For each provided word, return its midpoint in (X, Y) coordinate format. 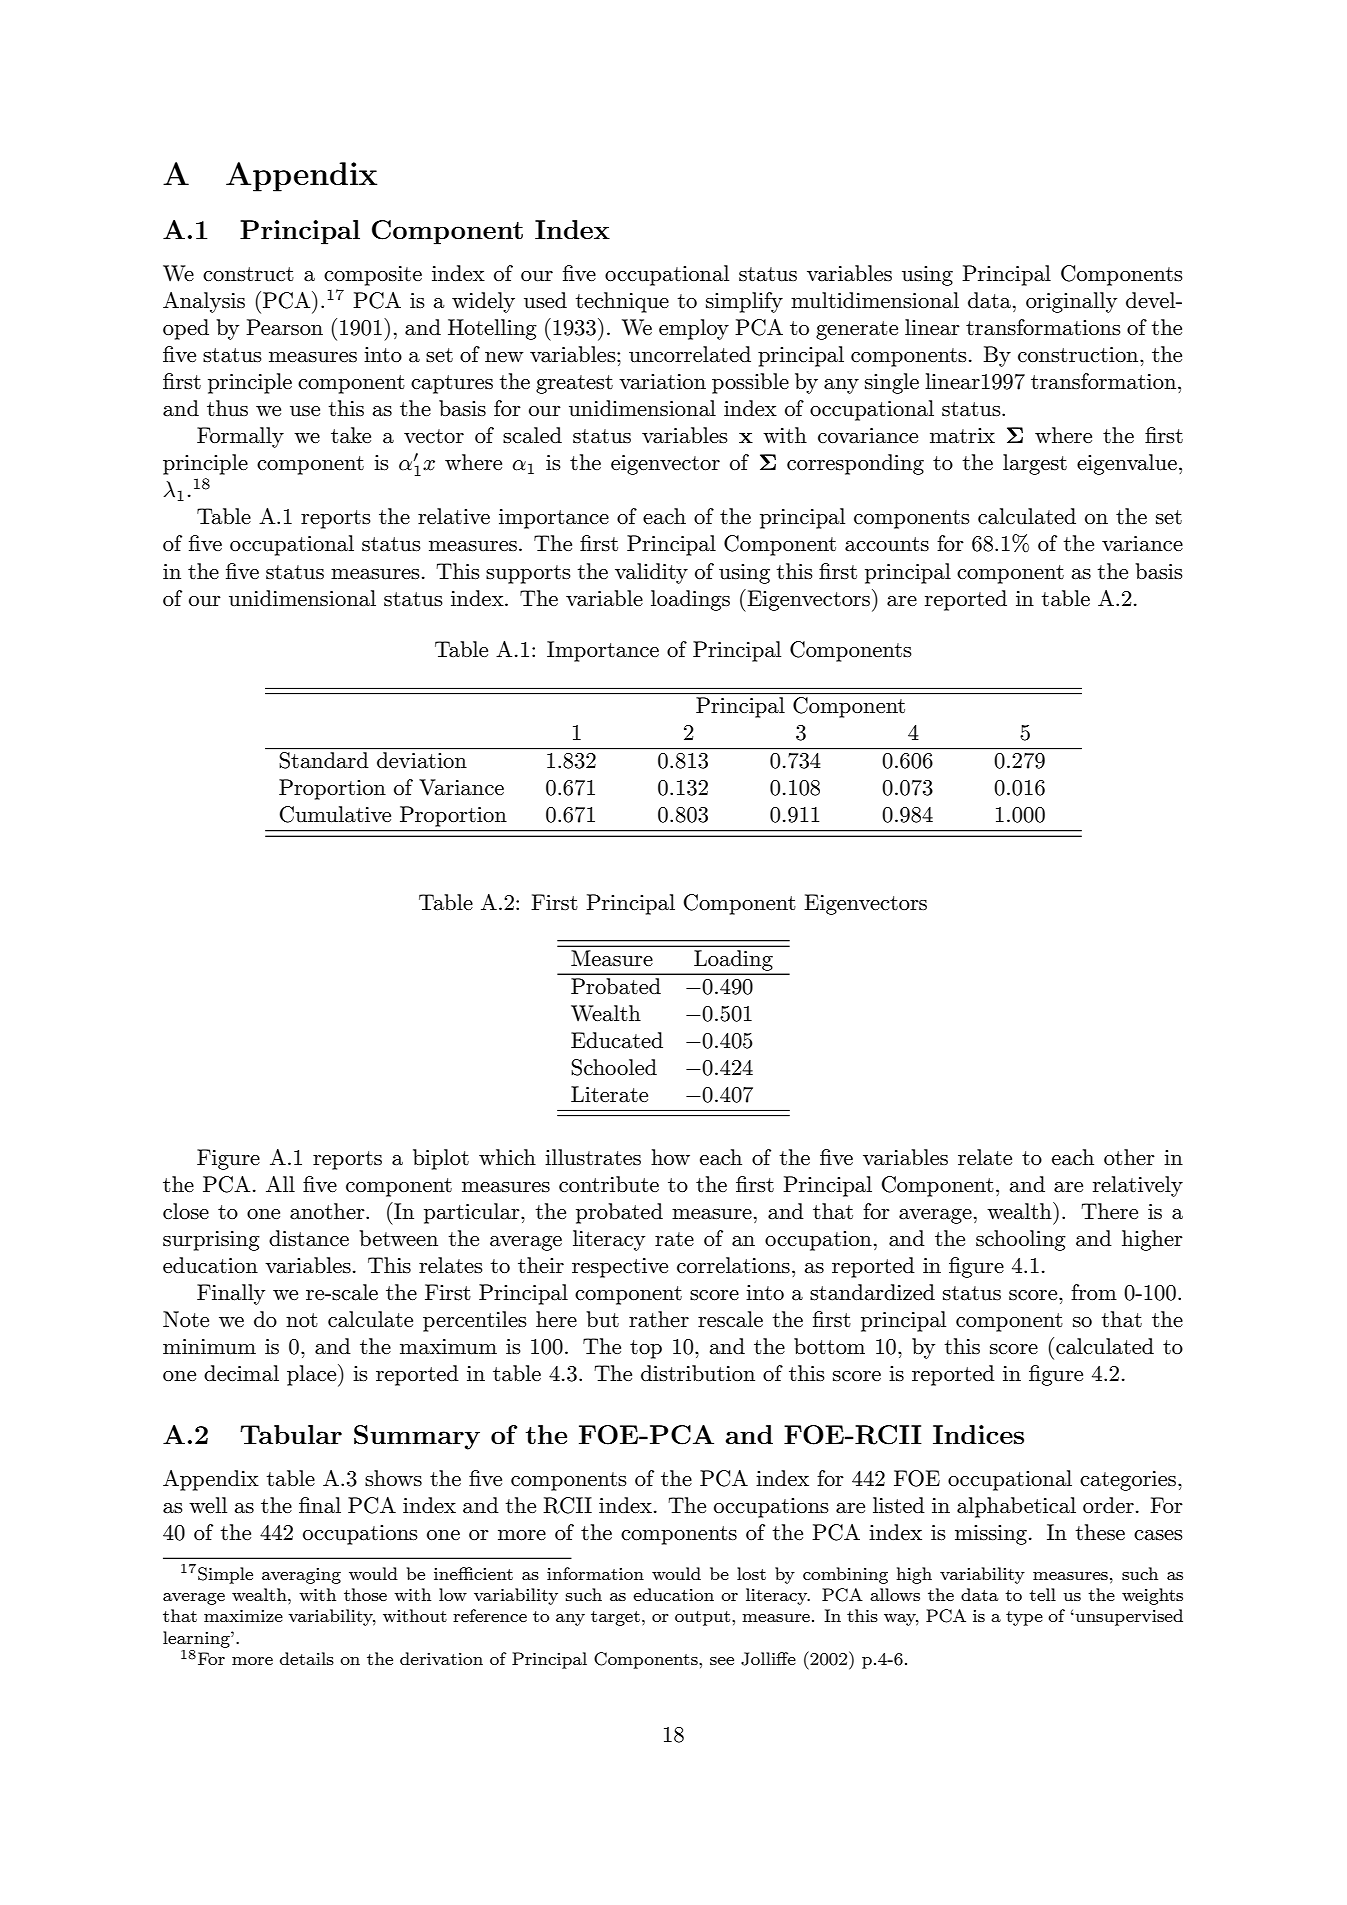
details (307, 1658)
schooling (1021, 1240)
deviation (421, 760)
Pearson (284, 327)
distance (309, 1238)
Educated (617, 1040)
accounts (887, 544)
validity (651, 573)
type (1024, 1618)
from (1094, 1292)
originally (1071, 302)
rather (659, 1319)
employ (694, 329)
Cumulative (335, 814)
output (704, 1618)
